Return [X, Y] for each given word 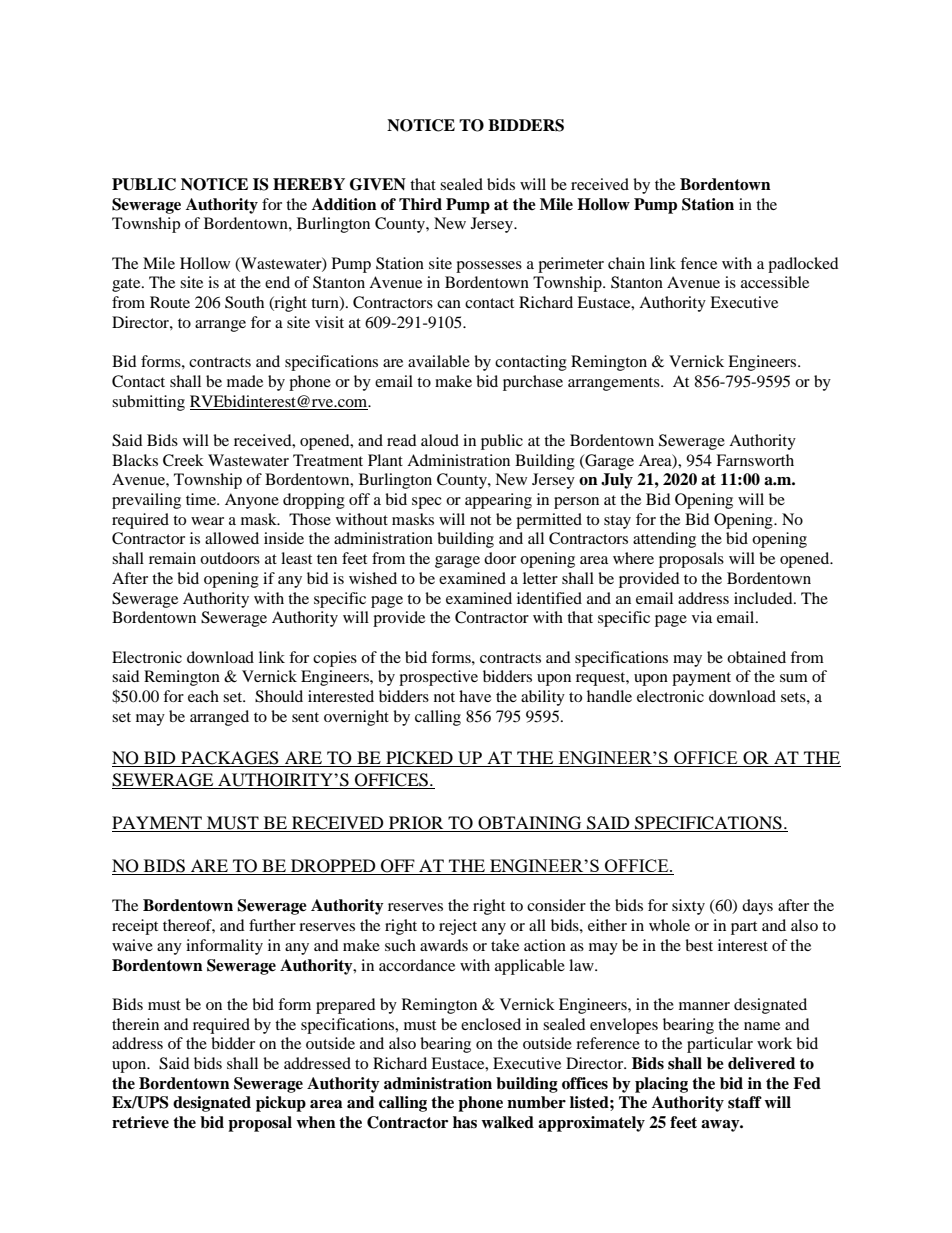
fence [698, 263]
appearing [498, 501]
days [757, 907]
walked [507, 1122]
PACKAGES [230, 759]
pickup [281, 1104]
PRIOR [416, 824]
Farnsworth [755, 460]
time [202, 499]
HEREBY [309, 184]
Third [420, 204]
